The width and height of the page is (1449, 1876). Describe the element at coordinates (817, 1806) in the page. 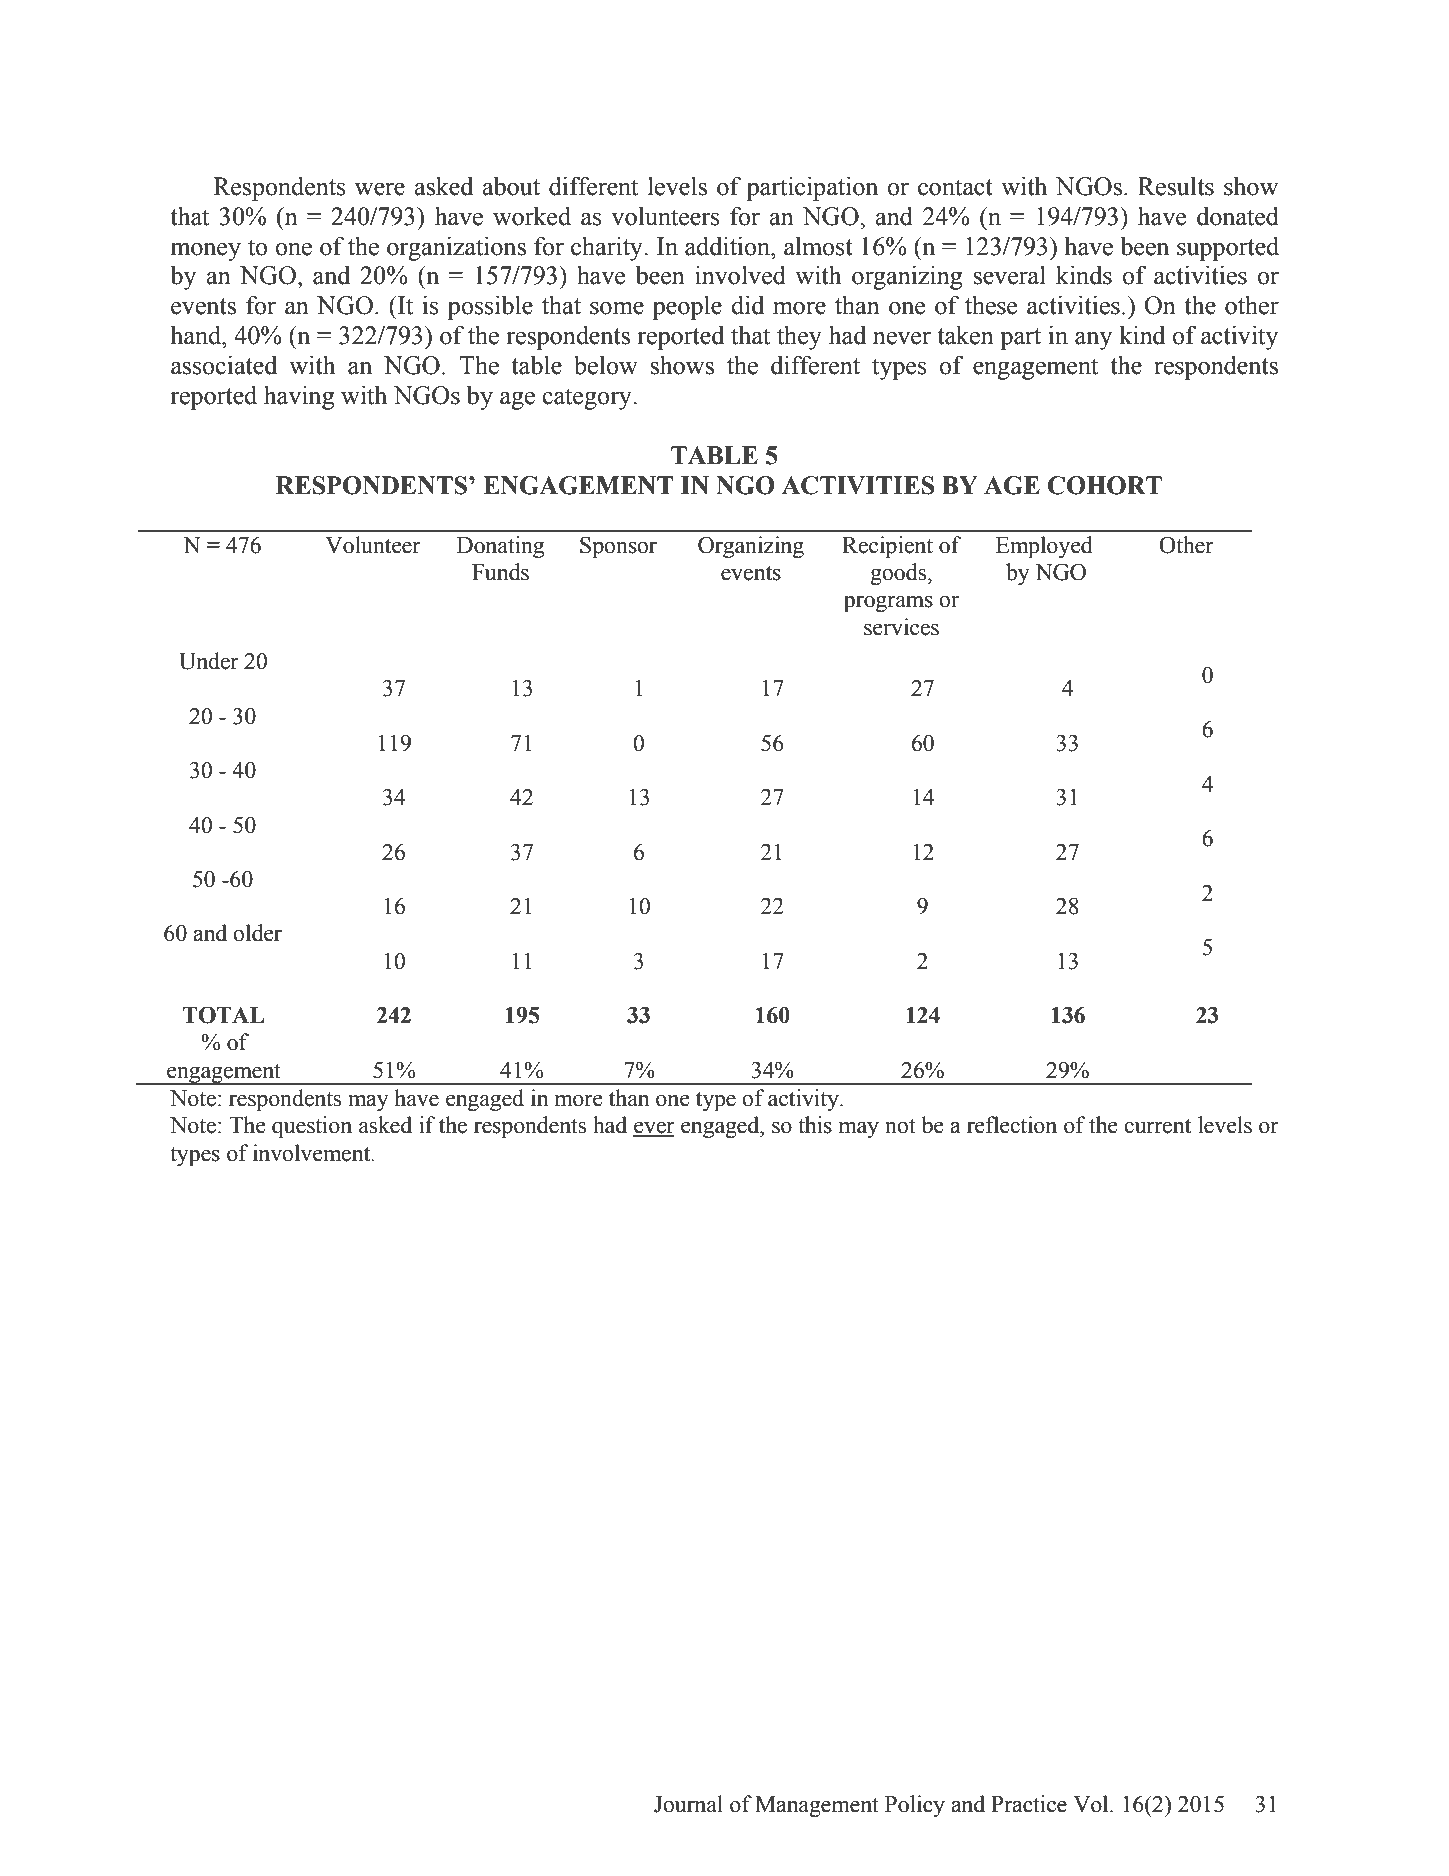

I see `Management` at that location.
